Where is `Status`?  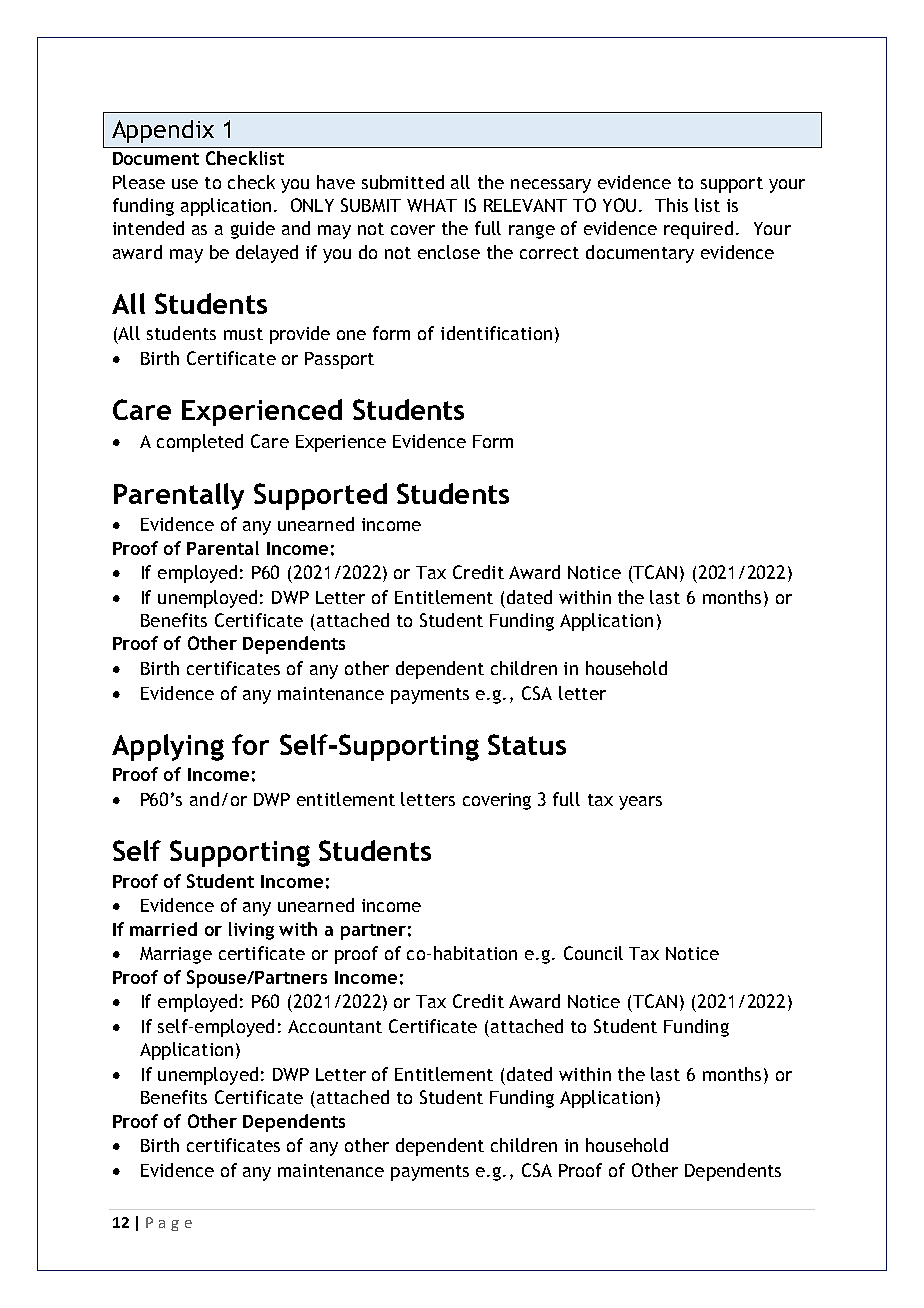 Status is located at coordinates (527, 744).
